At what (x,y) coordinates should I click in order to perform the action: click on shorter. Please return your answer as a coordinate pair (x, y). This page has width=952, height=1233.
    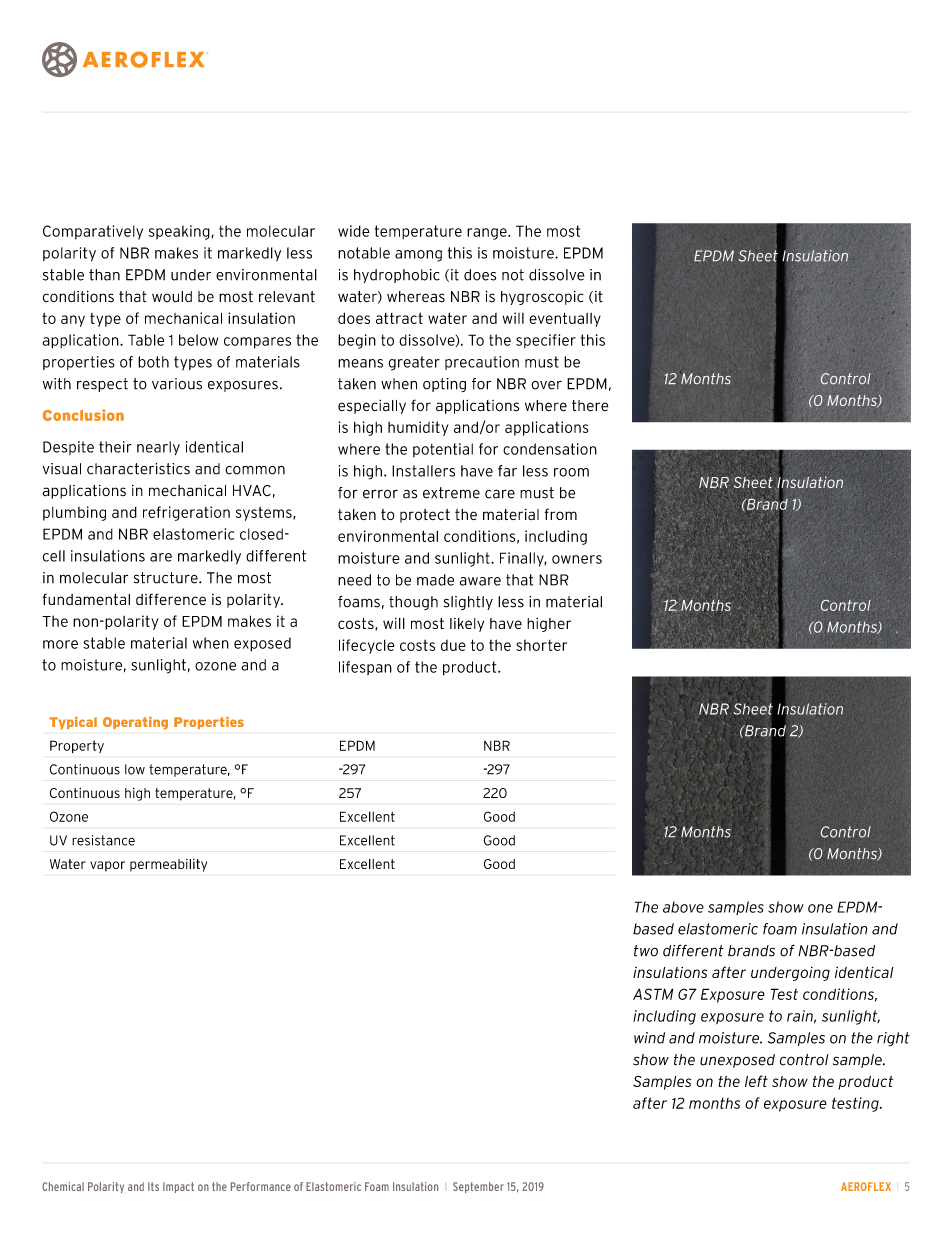
    Looking at the image, I should click on (541, 645).
